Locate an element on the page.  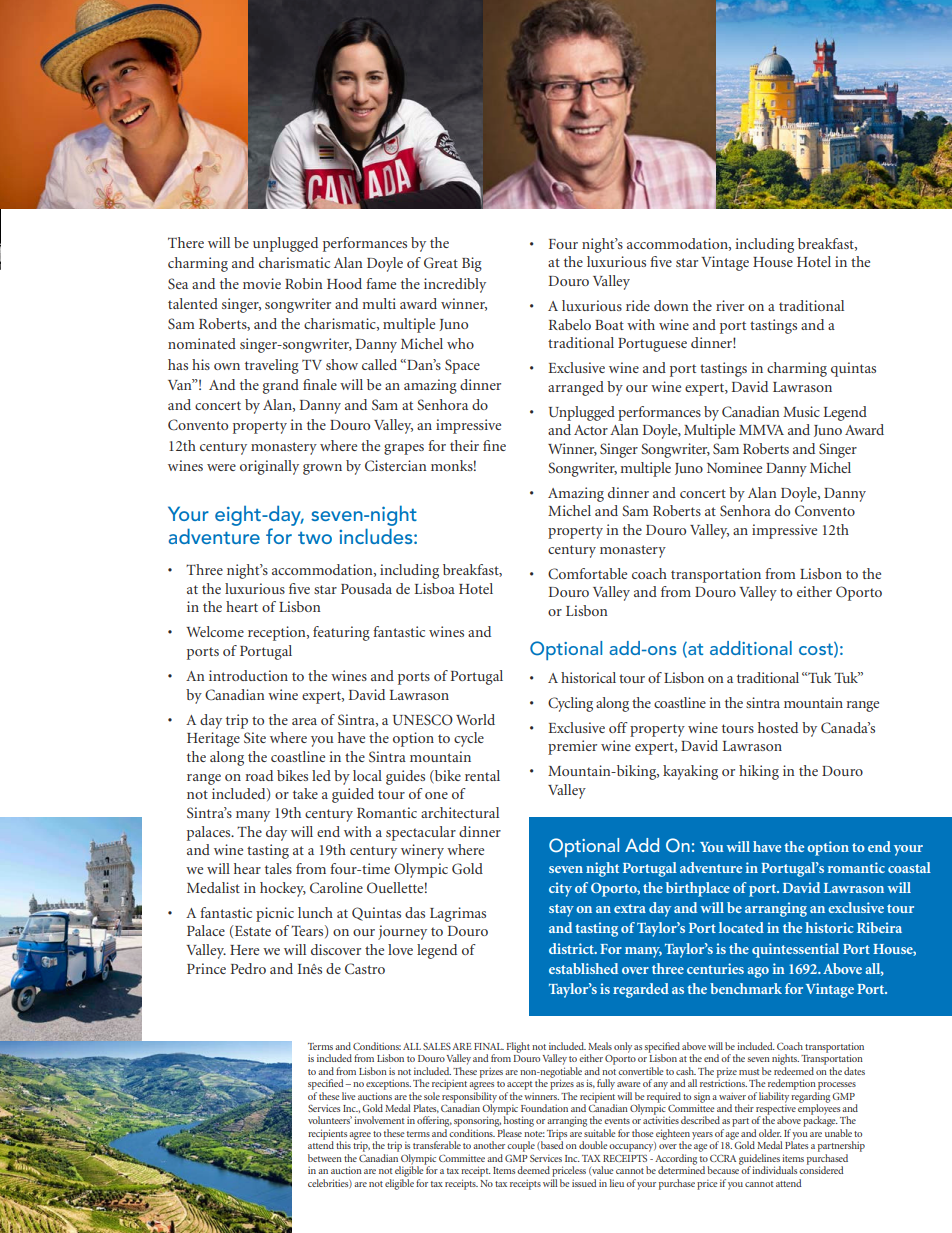
picnic is located at coordinates (275, 914).
